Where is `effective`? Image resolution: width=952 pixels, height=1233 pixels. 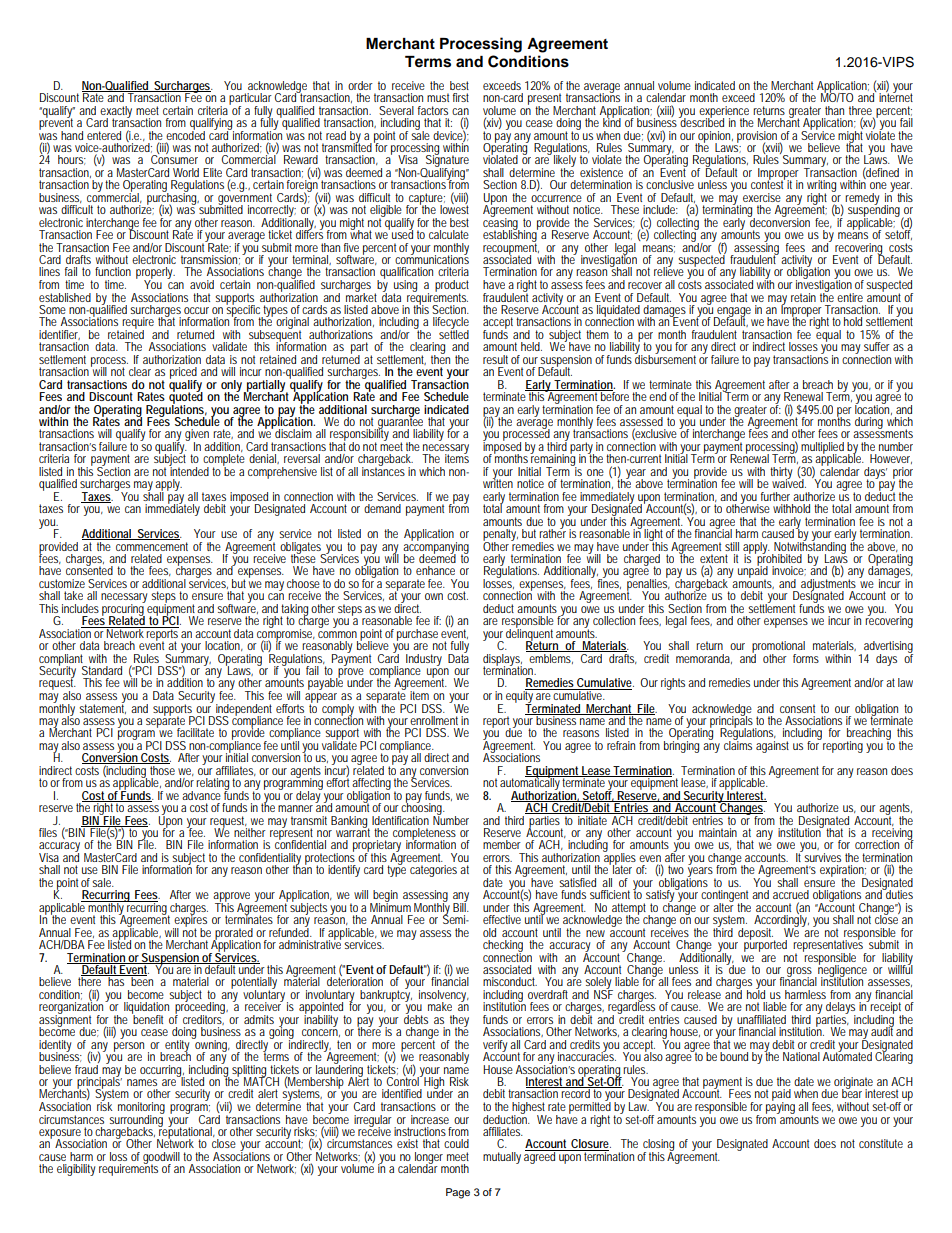 effective is located at coordinates (502, 919).
